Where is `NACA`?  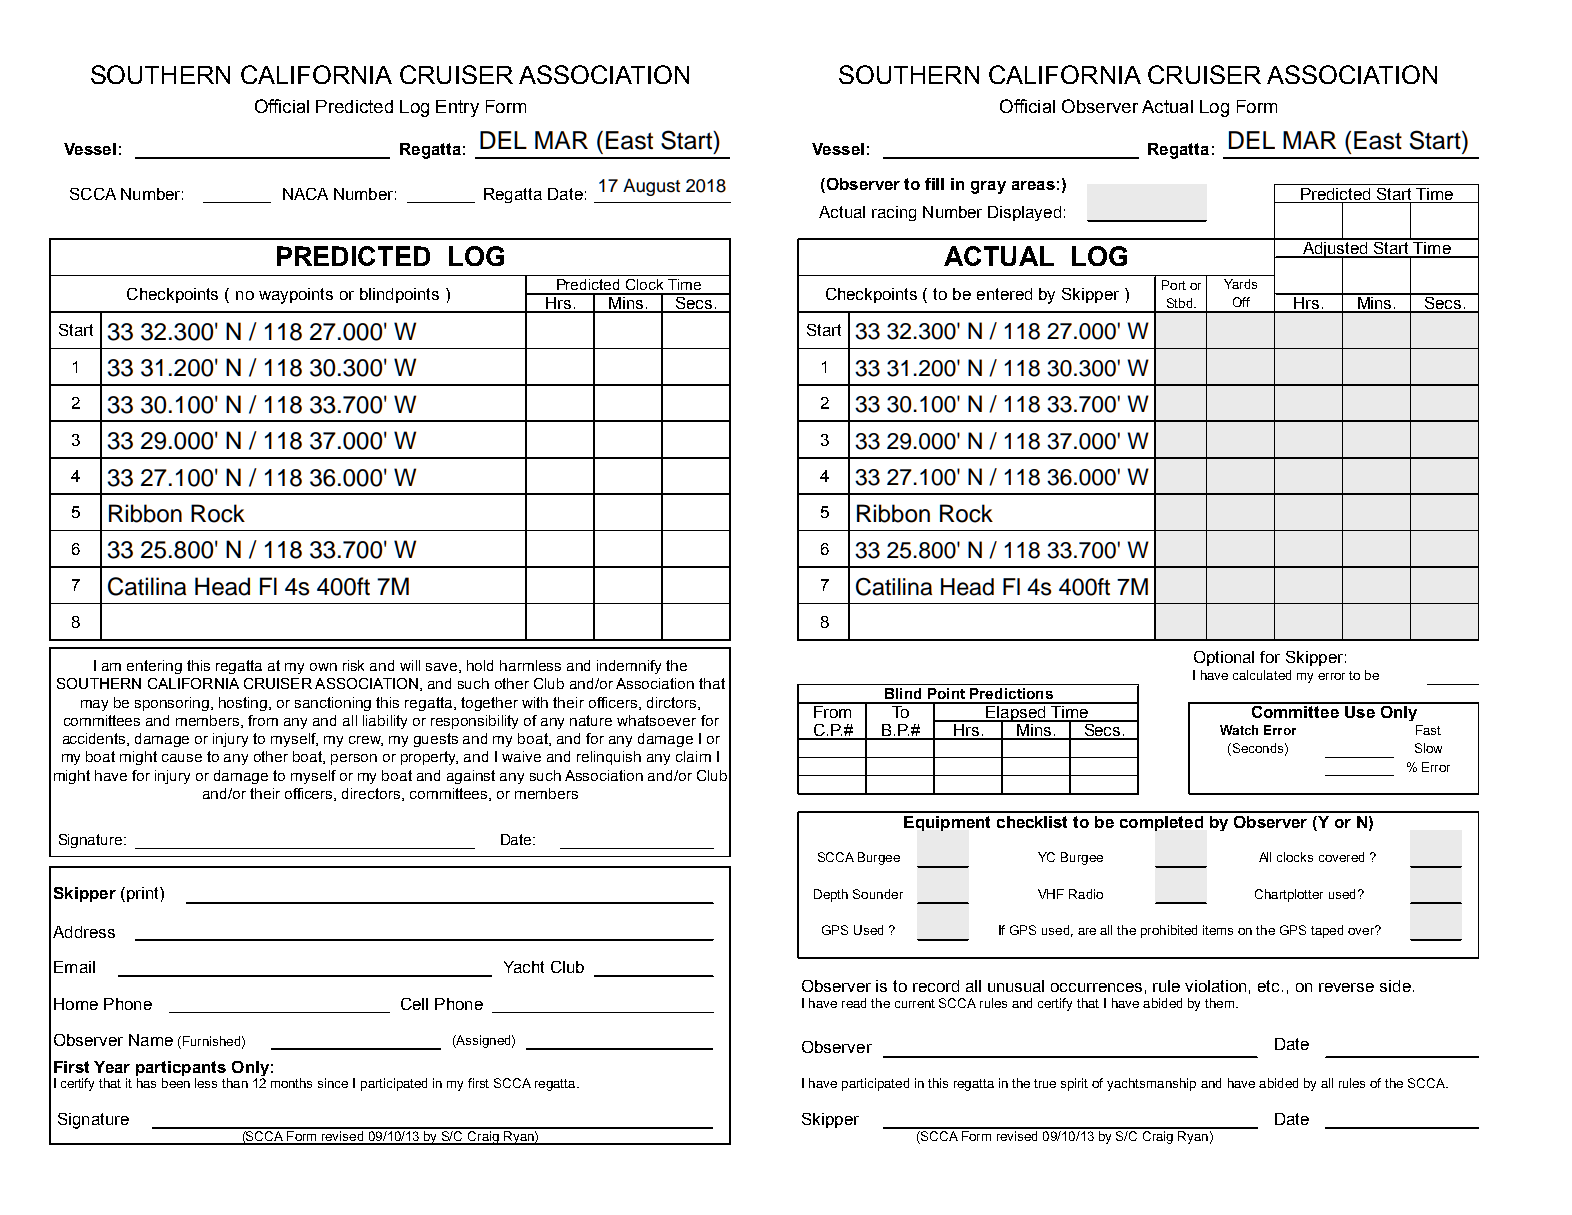
NACA is located at coordinates (305, 194).
